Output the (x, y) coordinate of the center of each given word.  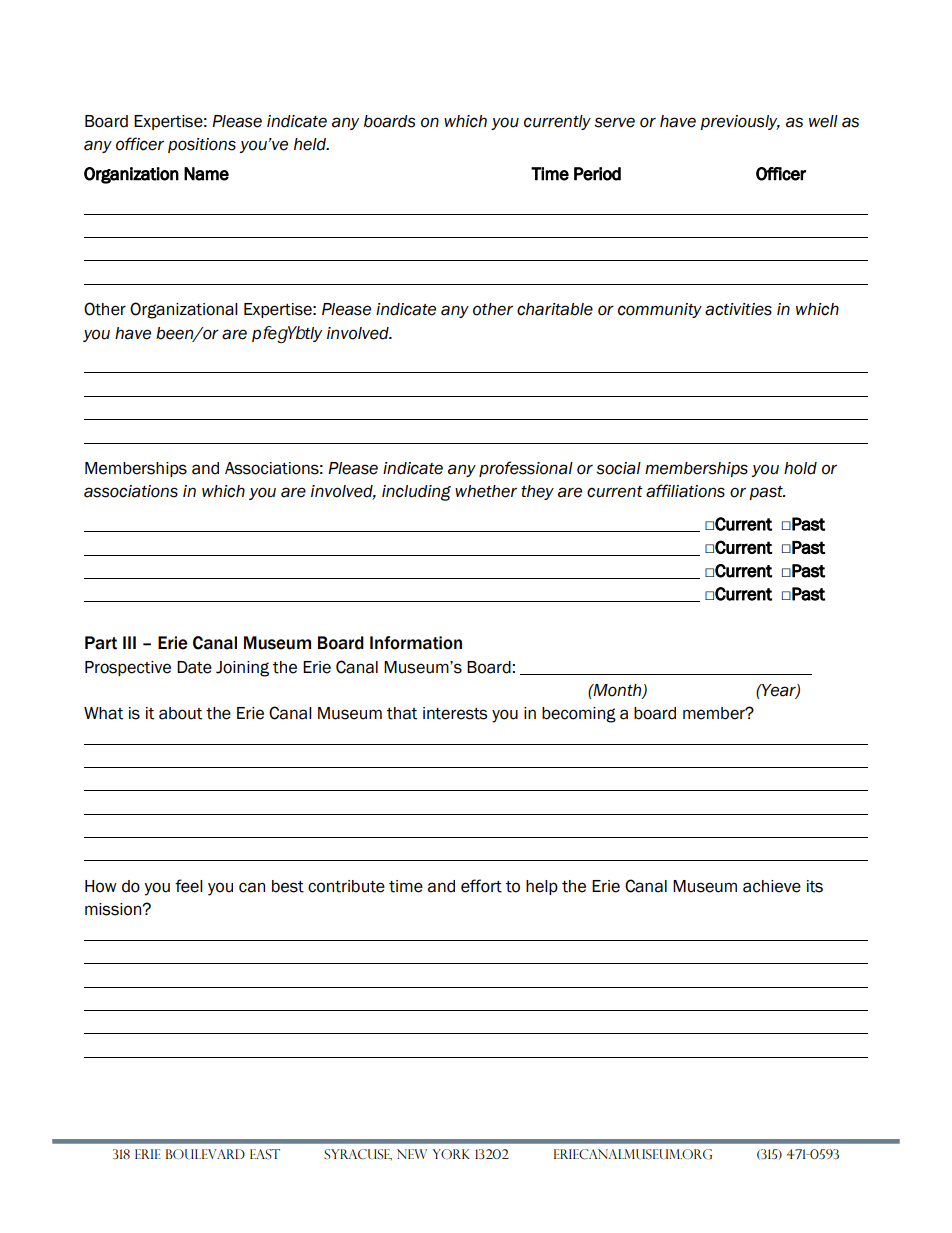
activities (738, 309)
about (180, 713)
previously (740, 122)
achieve (772, 886)
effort (481, 886)
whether (486, 491)
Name (206, 174)
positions (202, 145)
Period (597, 174)
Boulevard (205, 1154)
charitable (555, 309)
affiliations (685, 491)
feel (189, 886)
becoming (579, 715)
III (129, 642)
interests (455, 713)
